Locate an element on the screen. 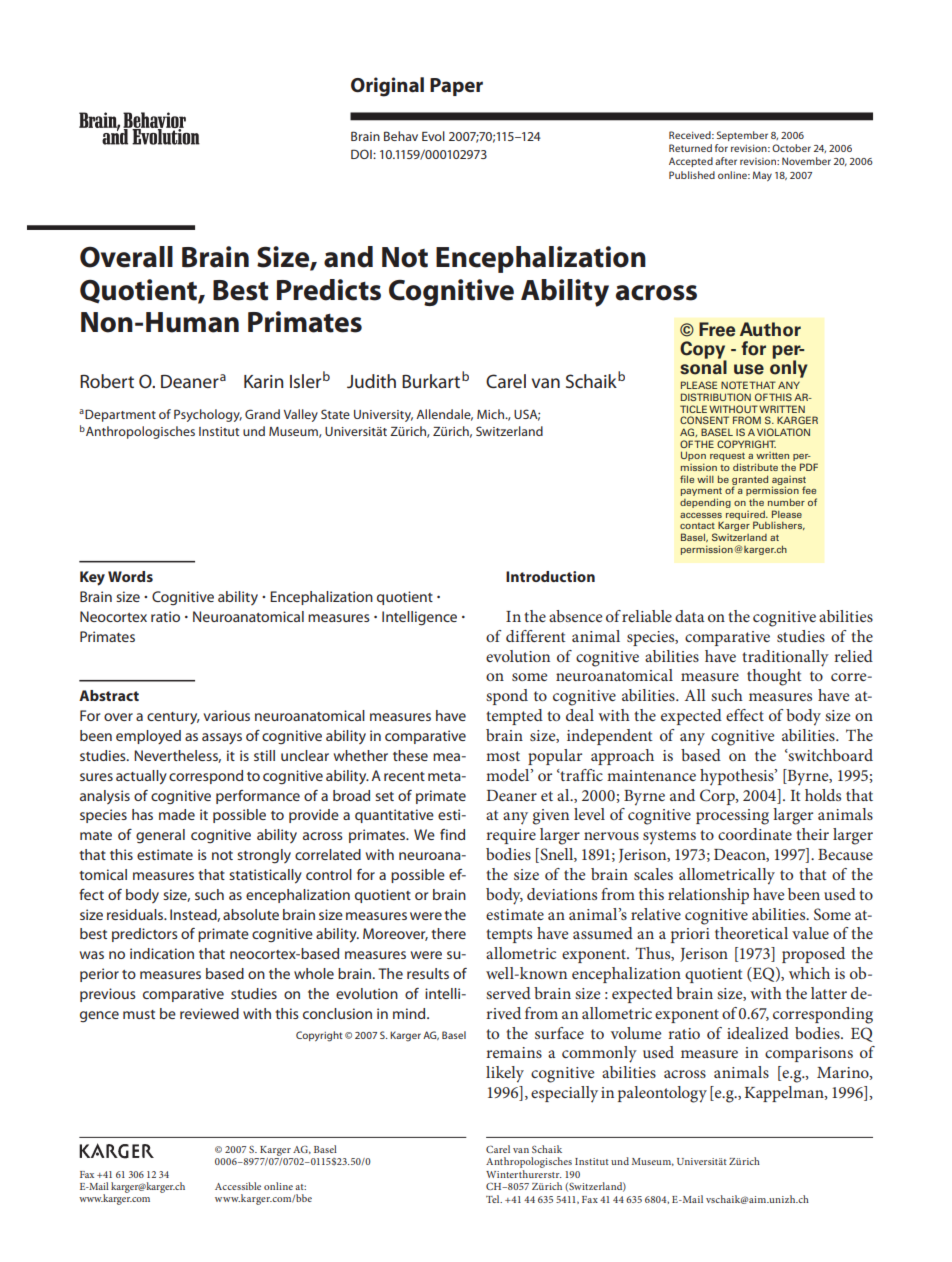 This screenshot has width=952, height=1262. Paper is located at coordinates (456, 87).
